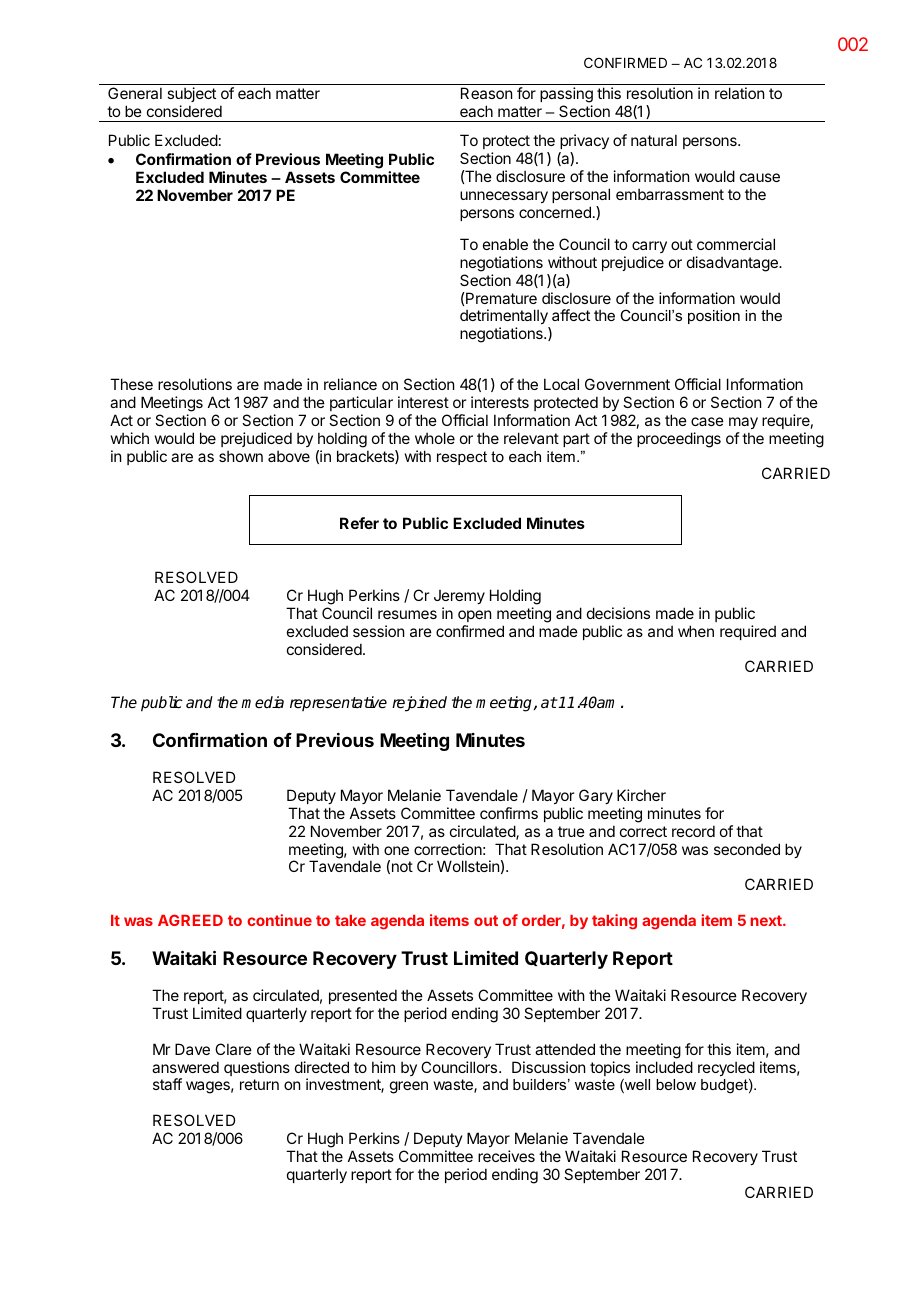 Image resolution: width=924 pixels, height=1308 pixels. Describe the element at coordinates (707, 421) in the document. I see `case` at that location.
